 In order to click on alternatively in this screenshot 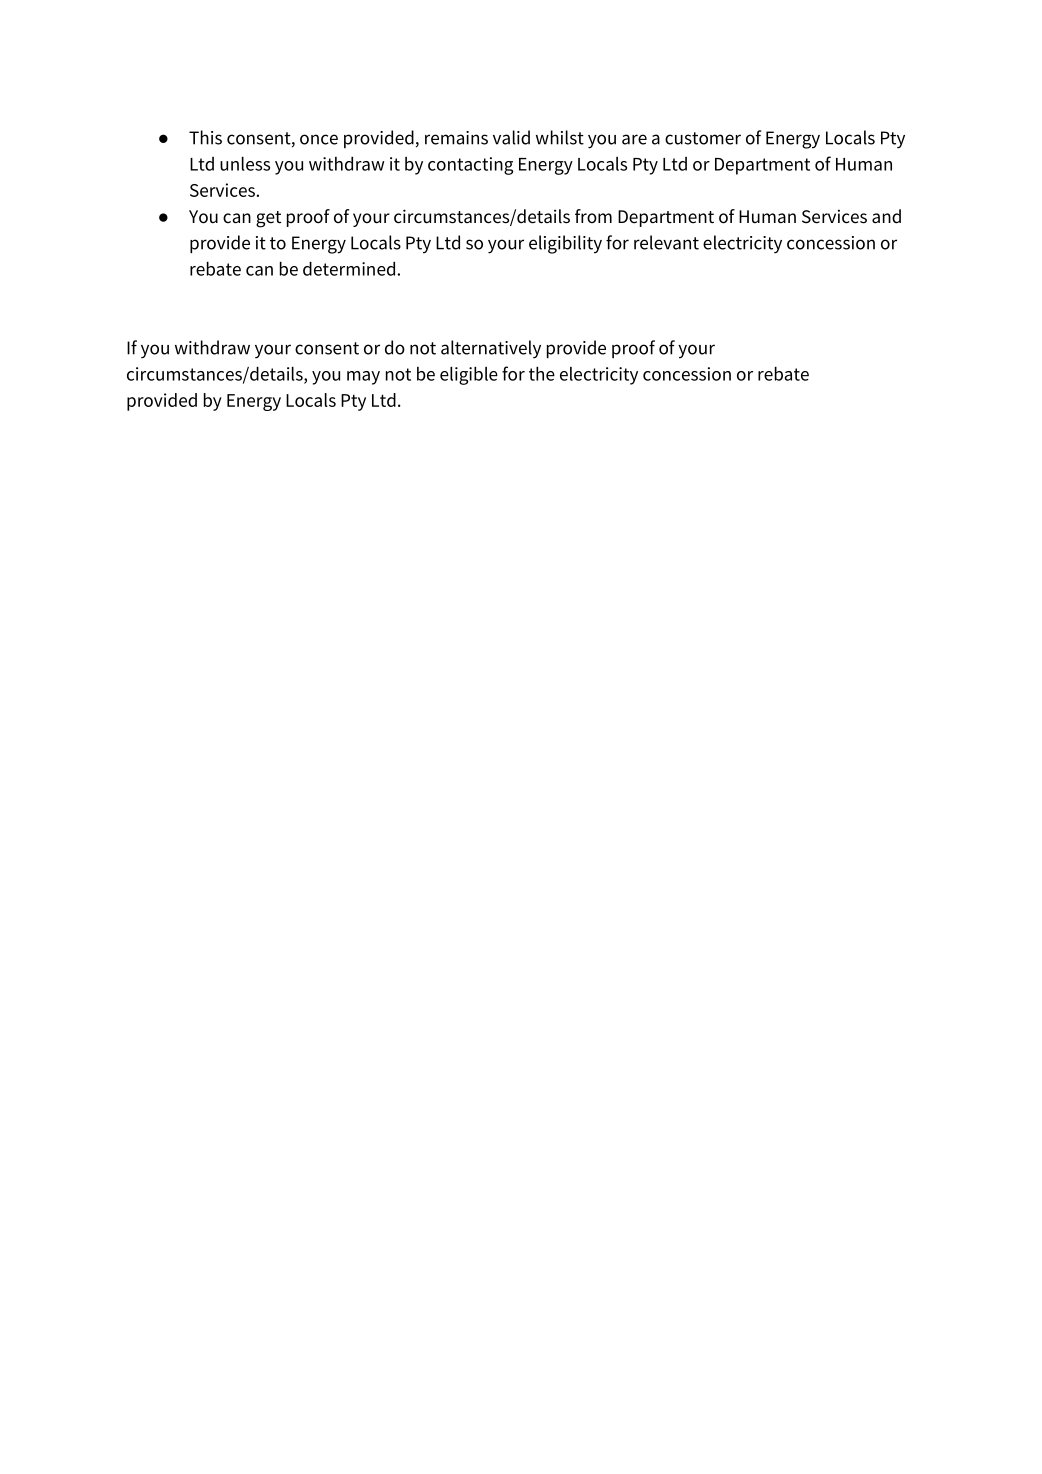, I will do `click(491, 349)`.
